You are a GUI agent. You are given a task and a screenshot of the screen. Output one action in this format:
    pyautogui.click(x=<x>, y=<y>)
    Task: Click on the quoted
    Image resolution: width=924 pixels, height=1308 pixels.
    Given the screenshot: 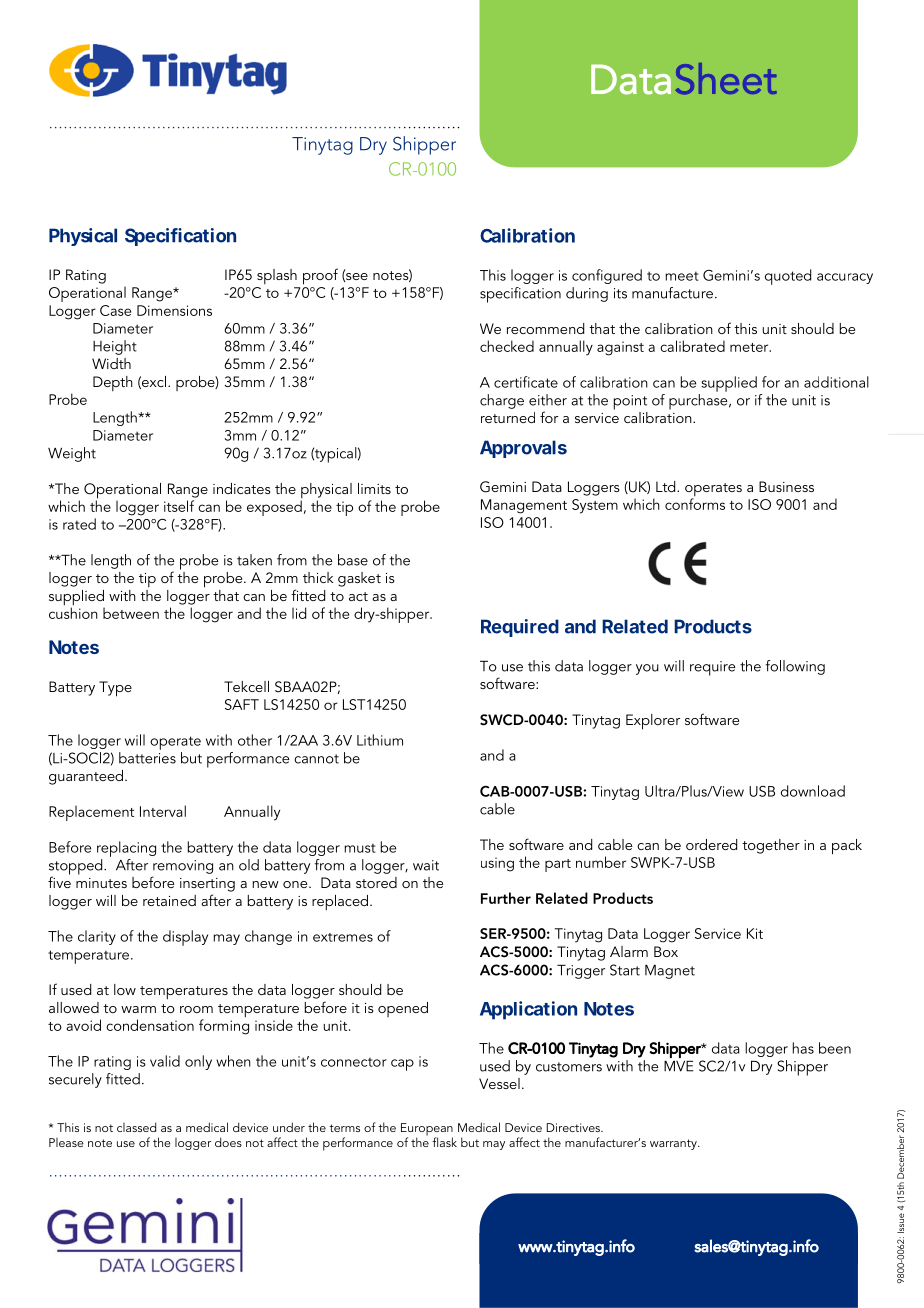 What is the action you would take?
    pyautogui.click(x=788, y=277)
